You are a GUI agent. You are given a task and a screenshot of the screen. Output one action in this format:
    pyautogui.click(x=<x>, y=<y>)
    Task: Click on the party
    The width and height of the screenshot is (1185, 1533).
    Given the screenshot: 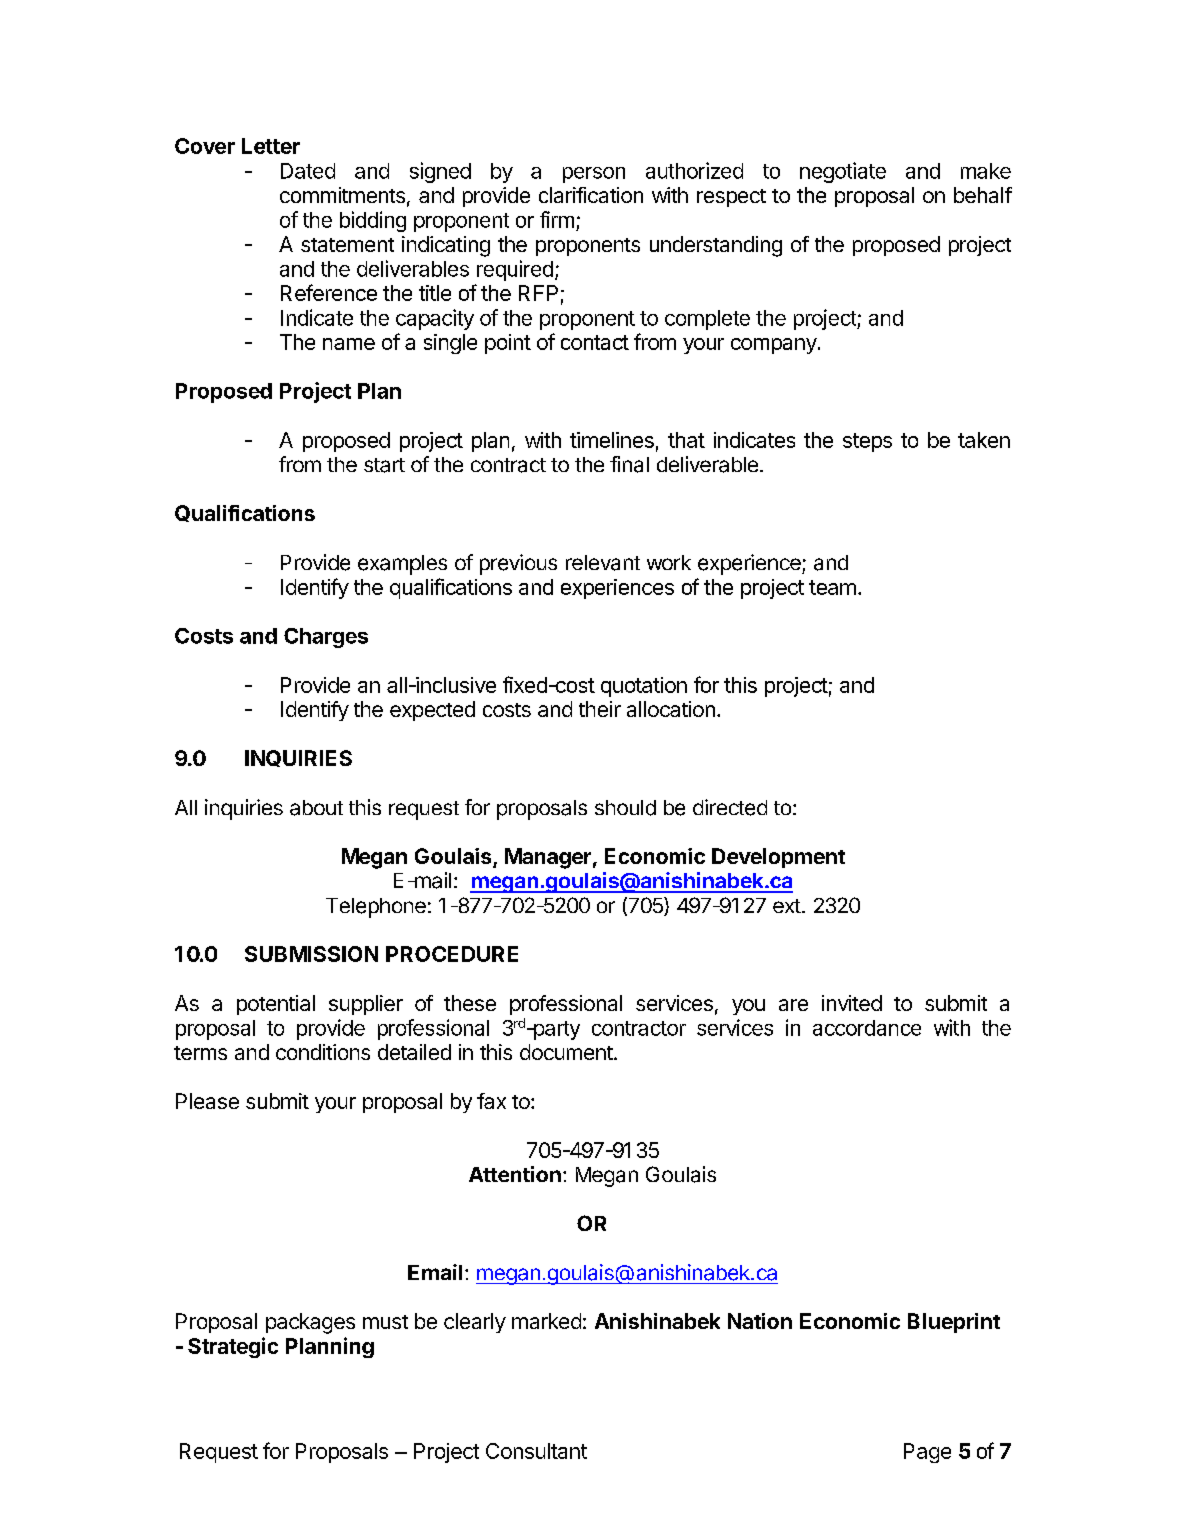 What is the action you would take?
    pyautogui.click(x=555, y=1030)
